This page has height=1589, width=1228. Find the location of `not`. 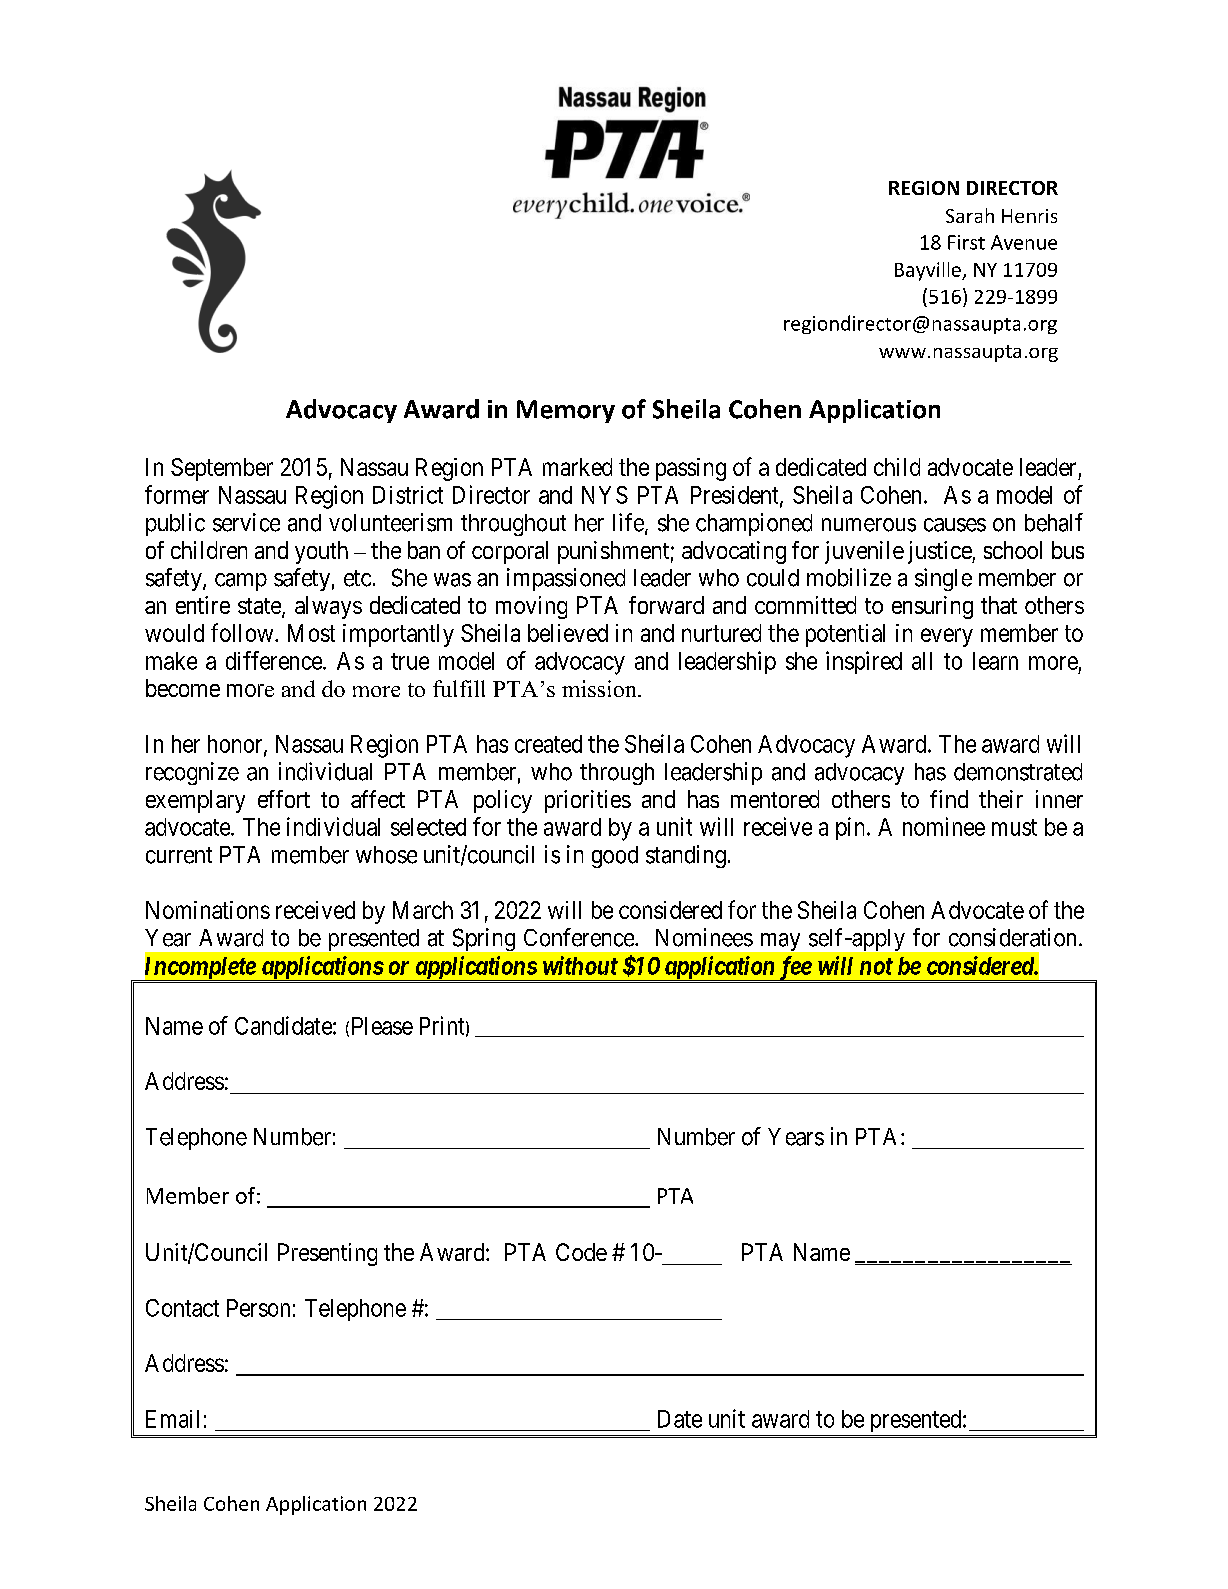

not is located at coordinates (876, 966).
